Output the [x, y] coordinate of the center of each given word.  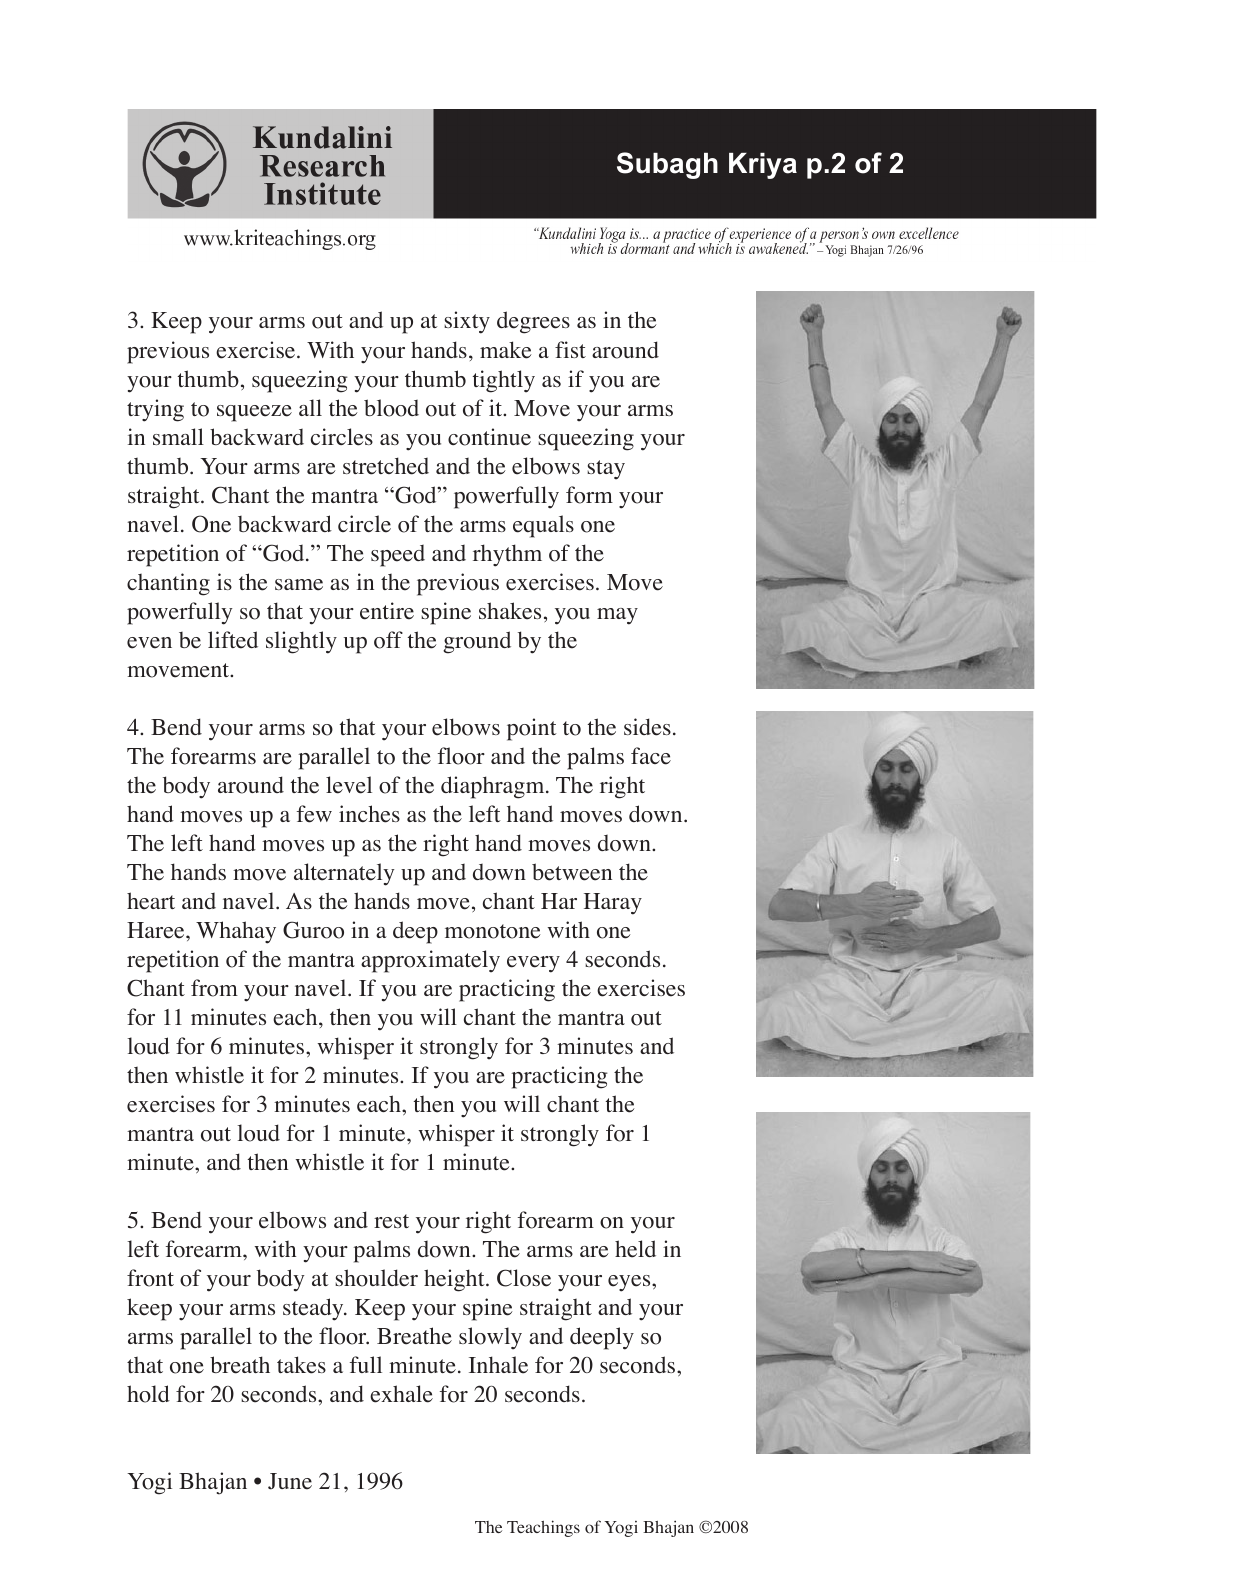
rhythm [507, 555]
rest [391, 1221]
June [290, 1481]
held [635, 1249]
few [314, 814]
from [214, 988]
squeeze [254, 413]
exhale [401, 1394]
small [178, 436]
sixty [467, 322]
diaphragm [494, 787]
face [651, 756]
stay [606, 470]
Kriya [763, 166]
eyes [630, 1283]
